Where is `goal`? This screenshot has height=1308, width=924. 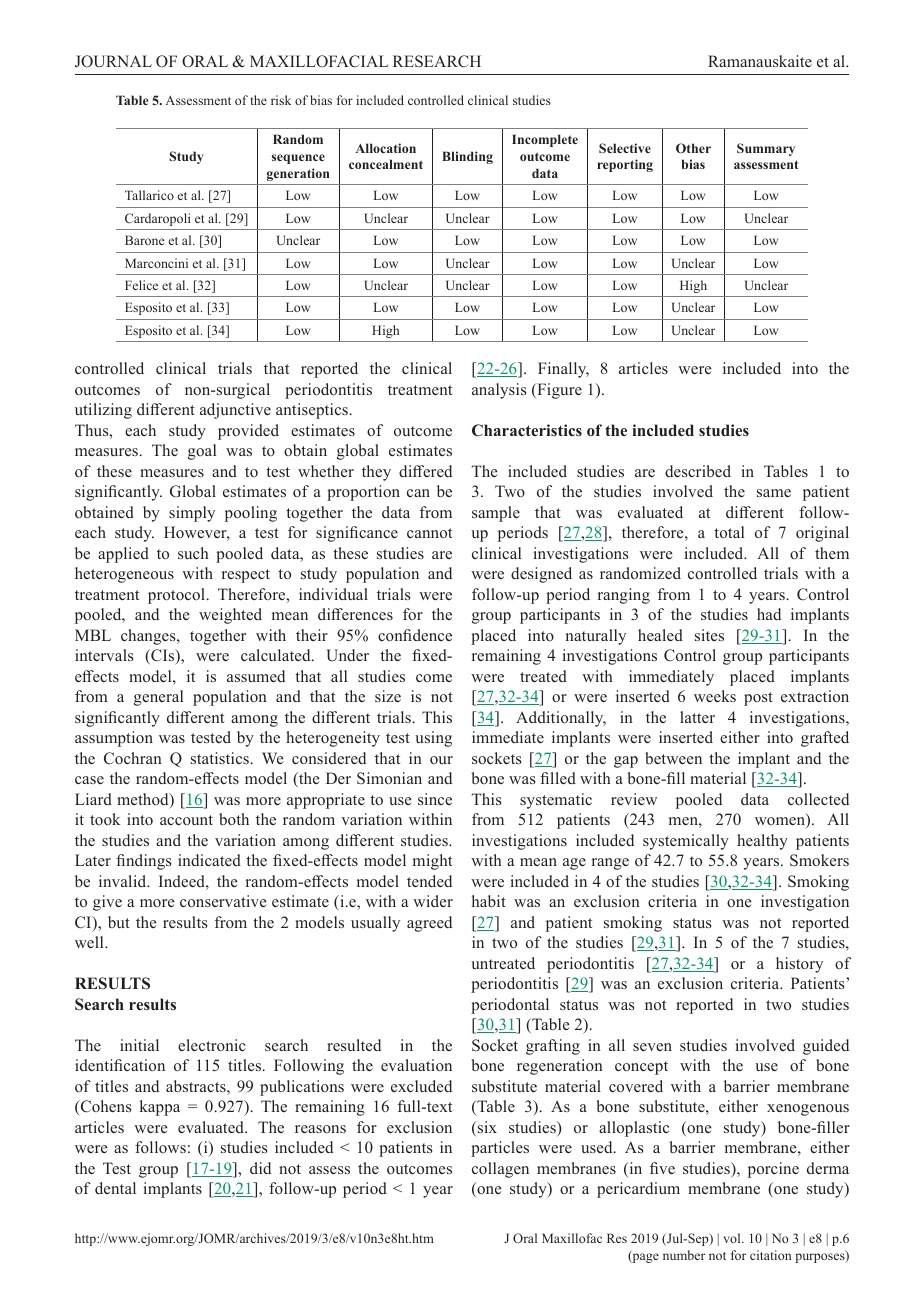
goal is located at coordinates (202, 452).
